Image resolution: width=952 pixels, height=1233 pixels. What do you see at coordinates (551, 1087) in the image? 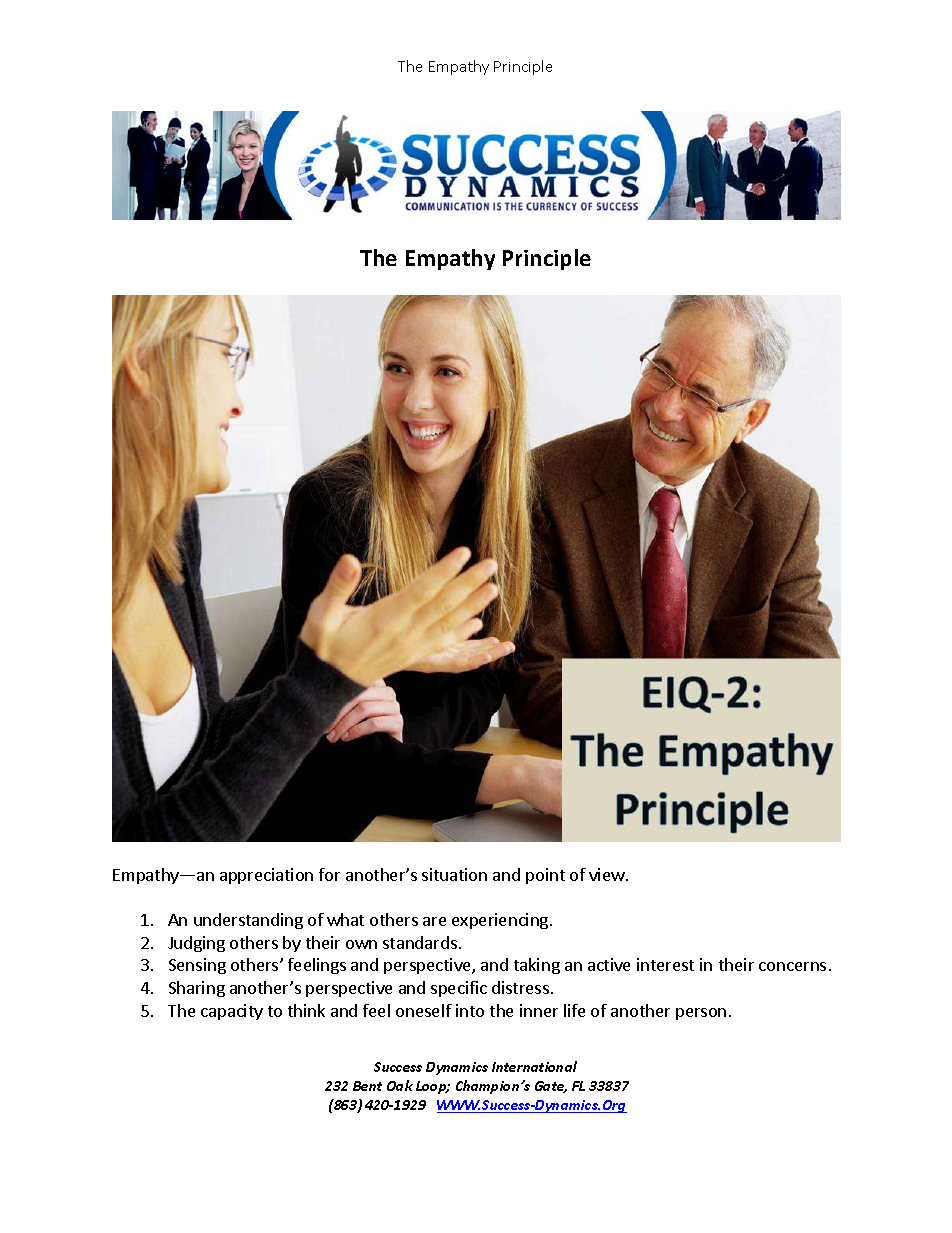
I see `Gate` at bounding box center [551, 1087].
